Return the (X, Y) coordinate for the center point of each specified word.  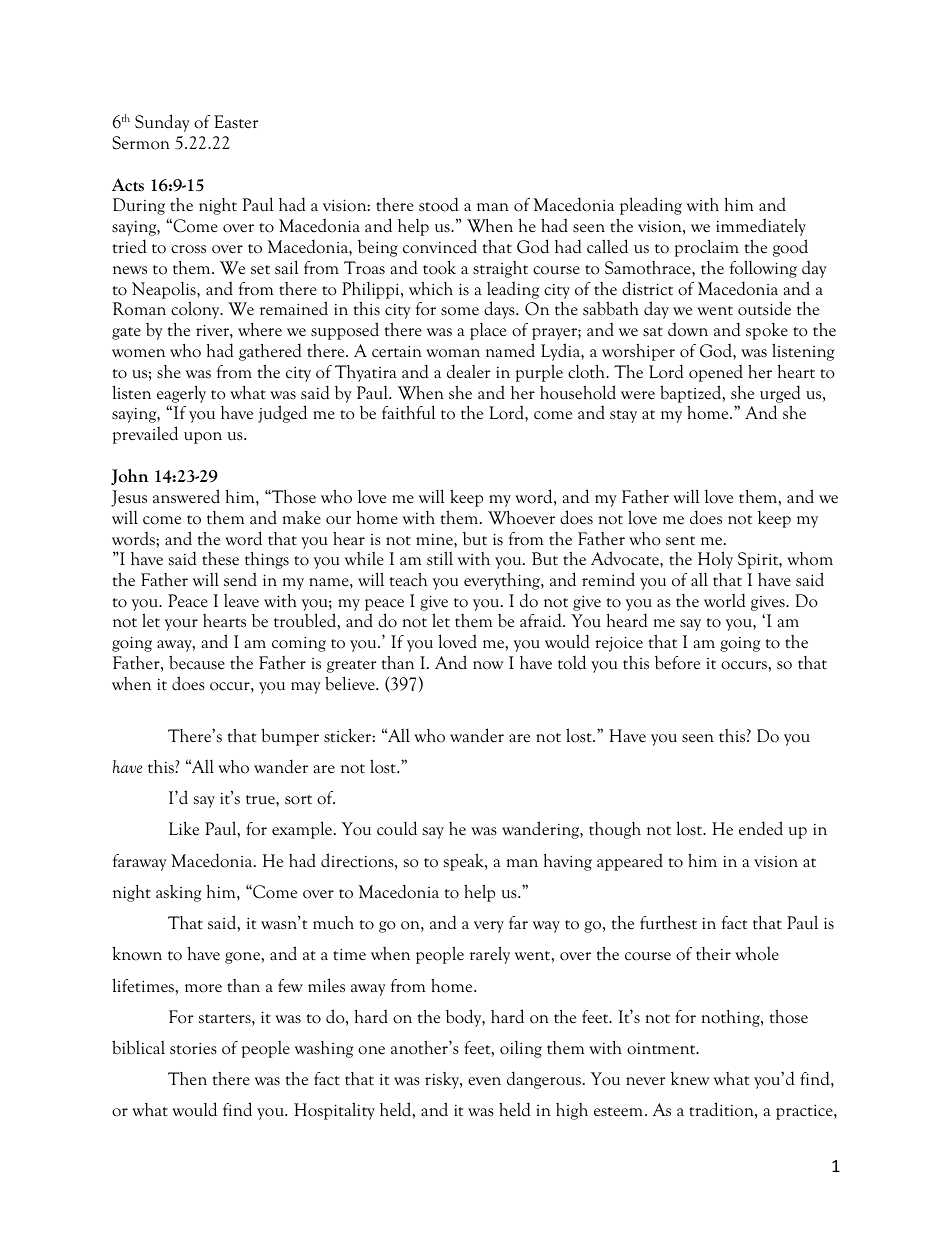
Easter (236, 121)
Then (187, 1079)
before (677, 663)
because (197, 662)
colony (196, 310)
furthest (668, 923)
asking (178, 893)
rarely (490, 955)
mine (435, 540)
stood (439, 204)
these (220, 559)
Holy (715, 560)
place (488, 331)
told (572, 662)
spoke (767, 331)
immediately (761, 227)
